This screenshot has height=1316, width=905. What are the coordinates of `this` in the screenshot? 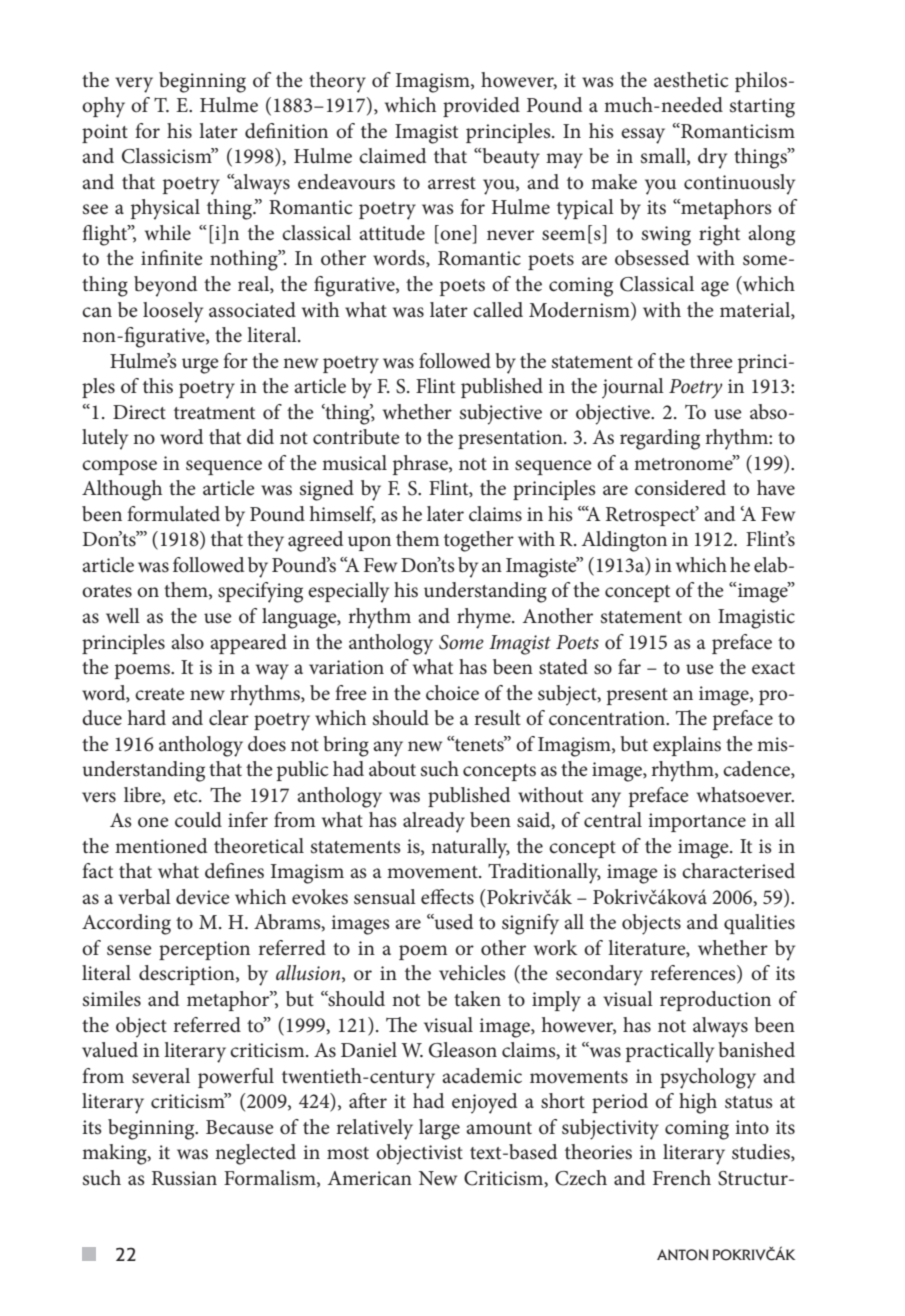 It's located at (158, 386).
